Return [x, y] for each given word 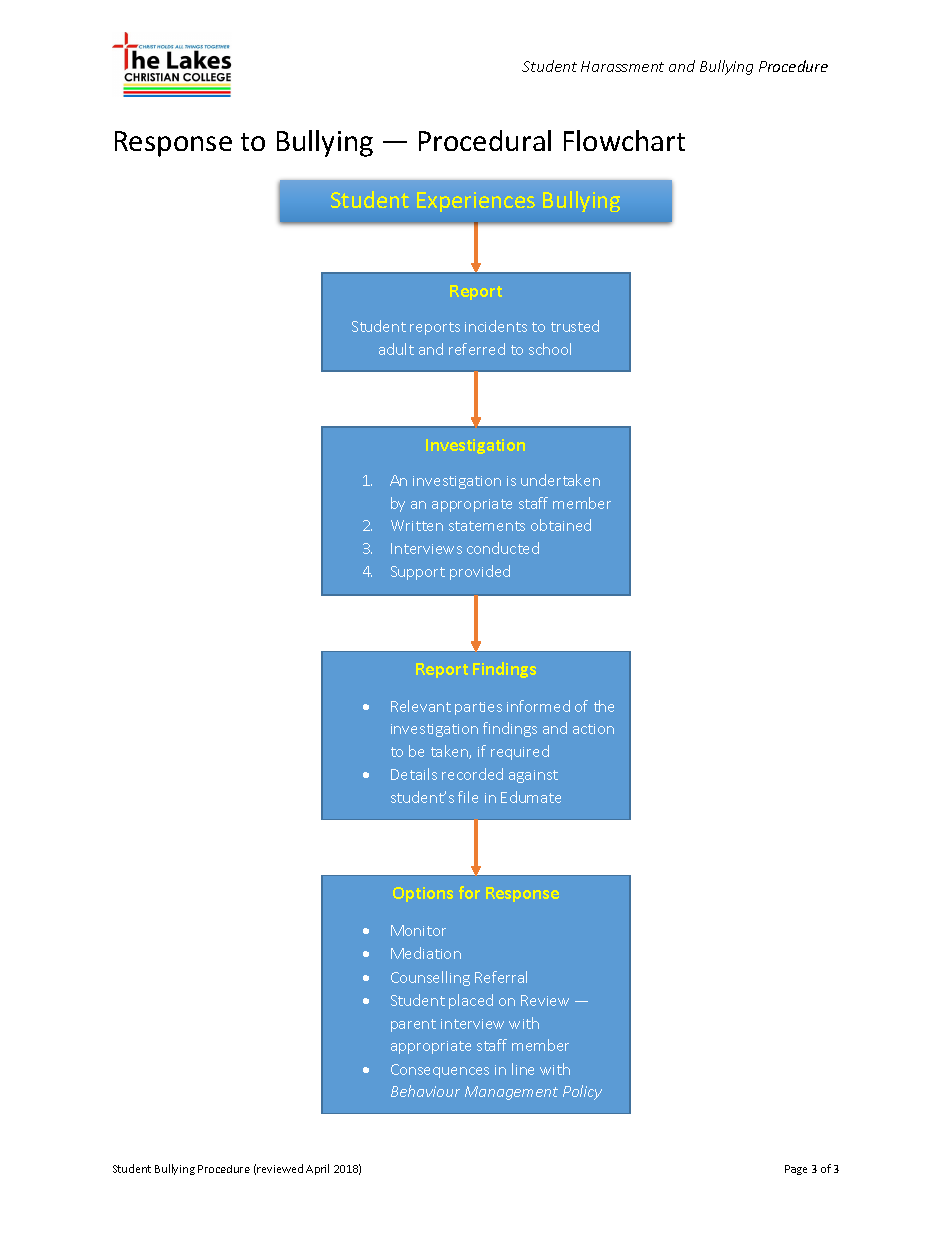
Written [417, 525]
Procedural [485, 140]
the [604, 706]
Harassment [622, 66]
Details [414, 774]
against [533, 776]
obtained [561, 525]
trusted [575, 326]
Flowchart [624, 140]
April [317, 1169]
